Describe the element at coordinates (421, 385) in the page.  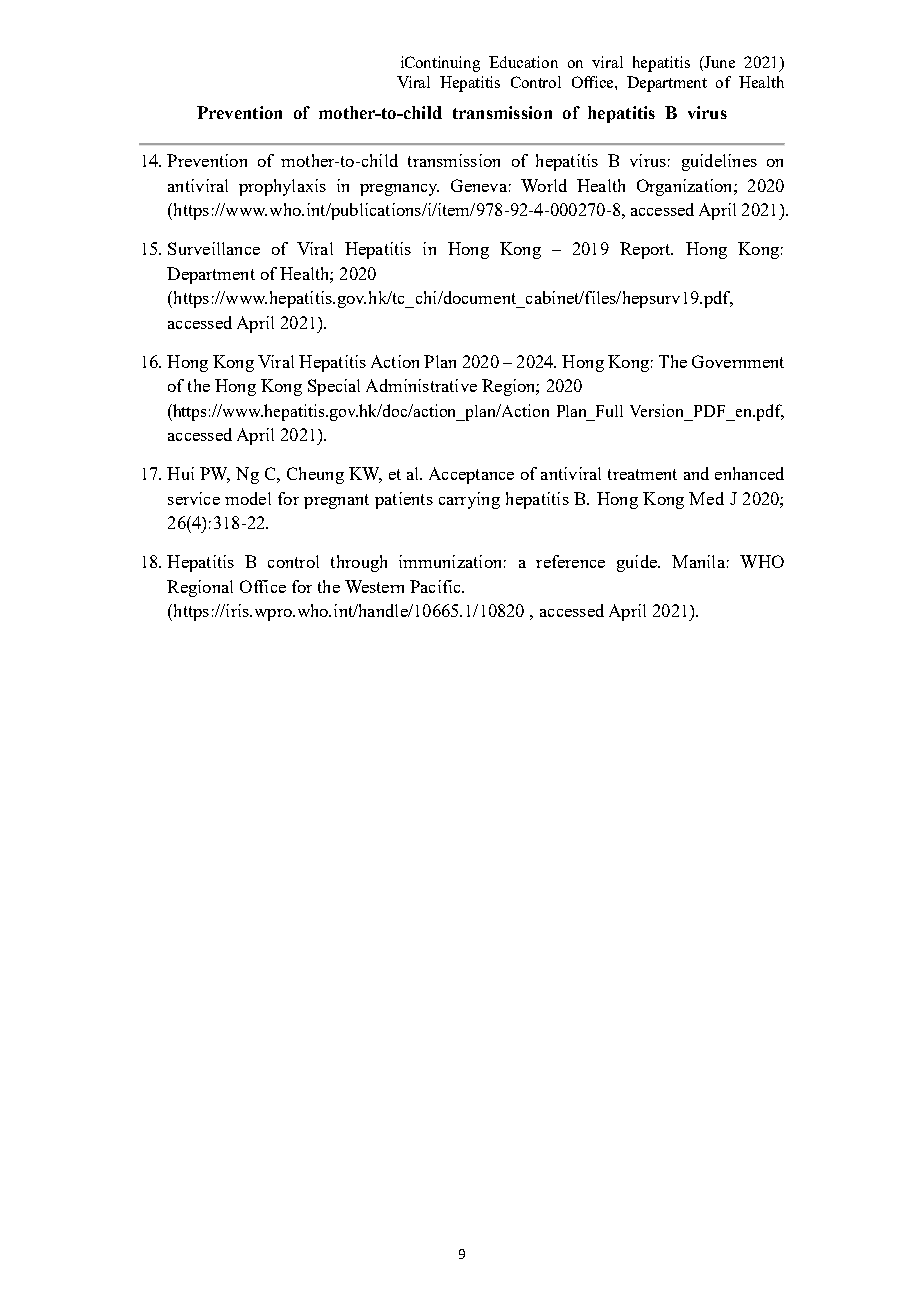
I see `Administrative` at that location.
